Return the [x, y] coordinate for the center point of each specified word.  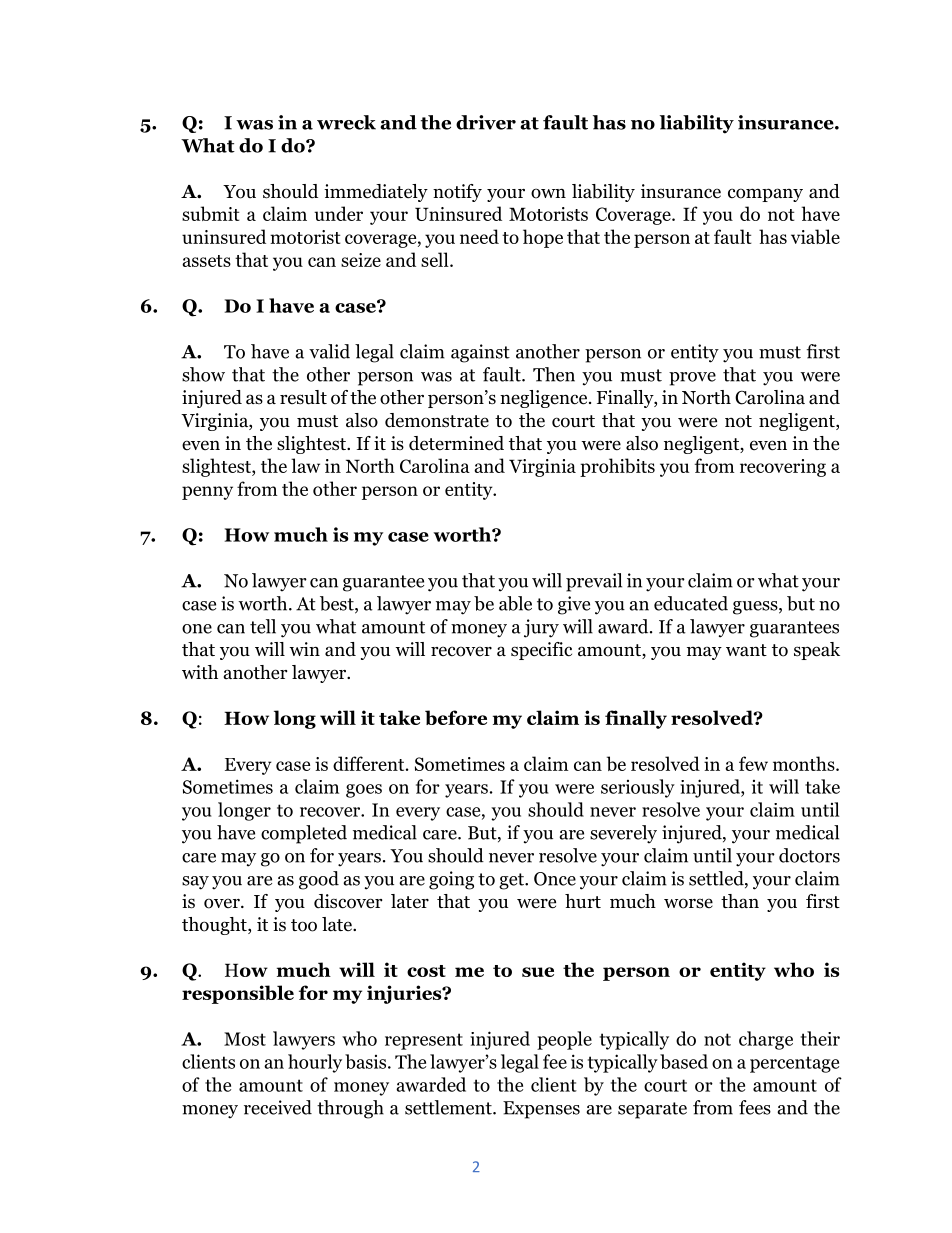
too [304, 925]
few [753, 763]
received [278, 1107]
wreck [346, 122]
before [456, 717]
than [740, 901]
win [304, 649]
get [512, 881]
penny [207, 493]
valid [329, 351]
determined [456, 443]
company [765, 195]
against [480, 353]
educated [691, 603]
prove [692, 379]
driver [486, 122]
